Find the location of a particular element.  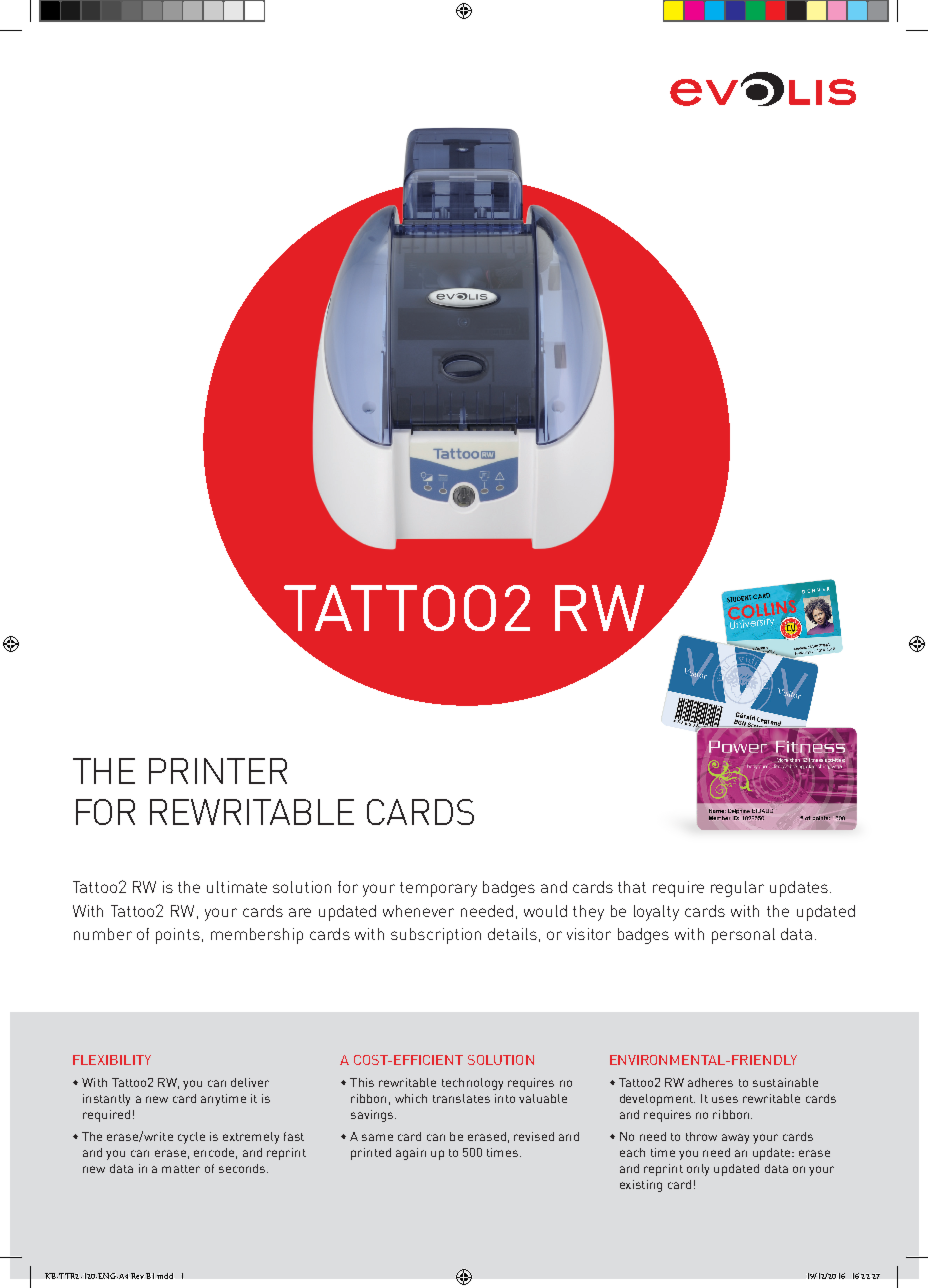

translates is located at coordinates (461, 1098).
